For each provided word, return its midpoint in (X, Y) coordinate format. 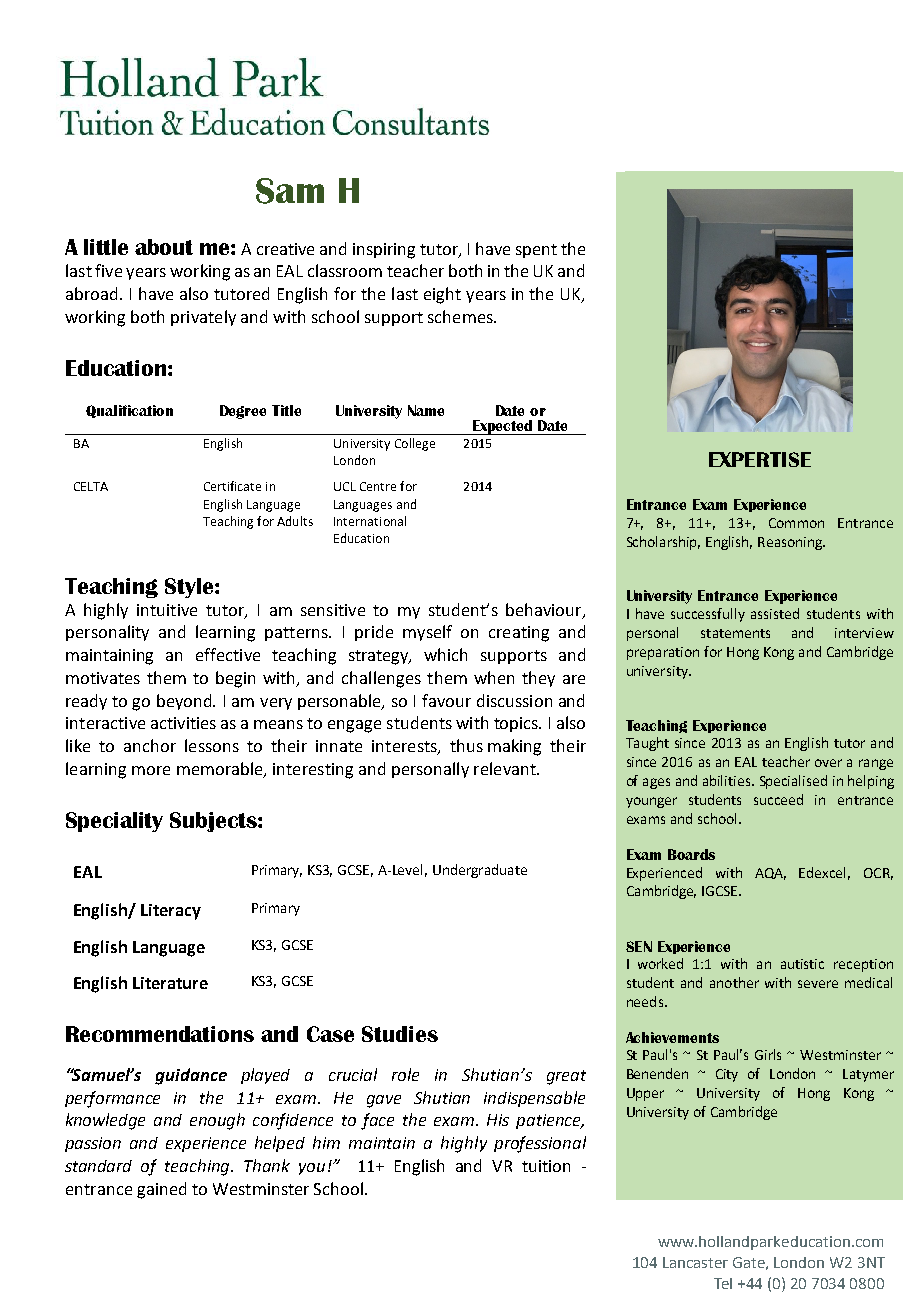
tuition (546, 1166)
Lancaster (695, 1262)
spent (536, 251)
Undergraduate (480, 871)
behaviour (545, 610)
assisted (775, 613)
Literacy (171, 912)
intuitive (167, 610)
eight (442, 295)
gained (161, 1190)
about (164, 247)
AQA (770, 874)
